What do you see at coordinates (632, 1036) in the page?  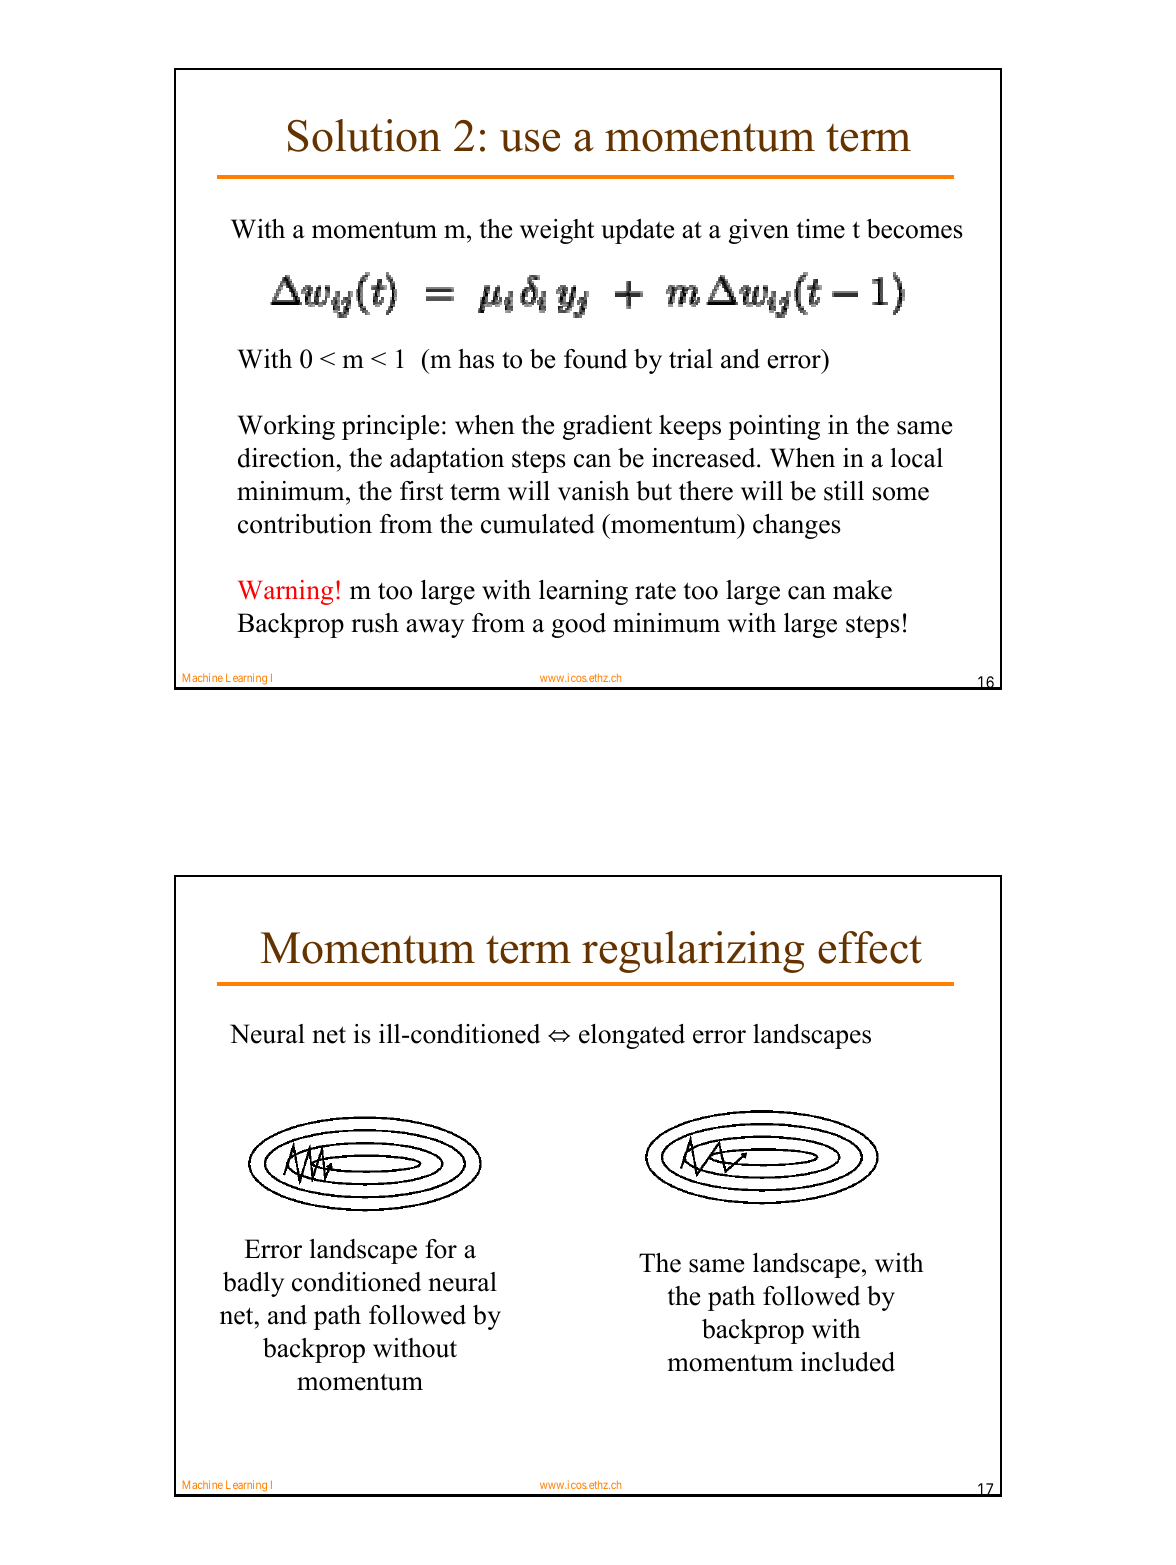 I see `elongated` at bounding box center [632, 1036].
